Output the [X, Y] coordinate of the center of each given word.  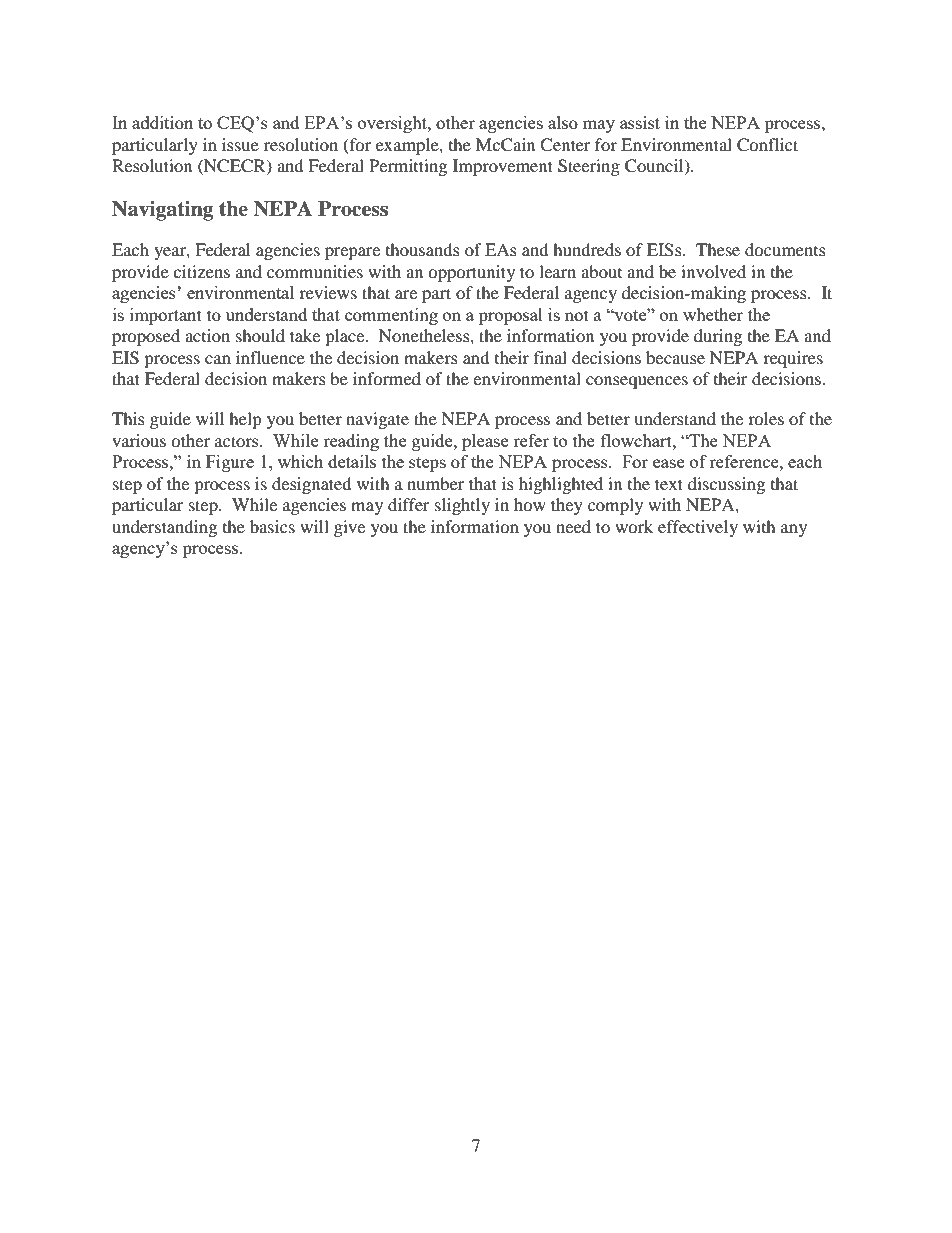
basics [272, 526]
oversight [393, 124]
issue [240, 144]
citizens [201, 271]
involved [713, 271]
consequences [637, 382]
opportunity [471, 273]
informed [387, 378]
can [218, 359]
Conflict [767, 145]
